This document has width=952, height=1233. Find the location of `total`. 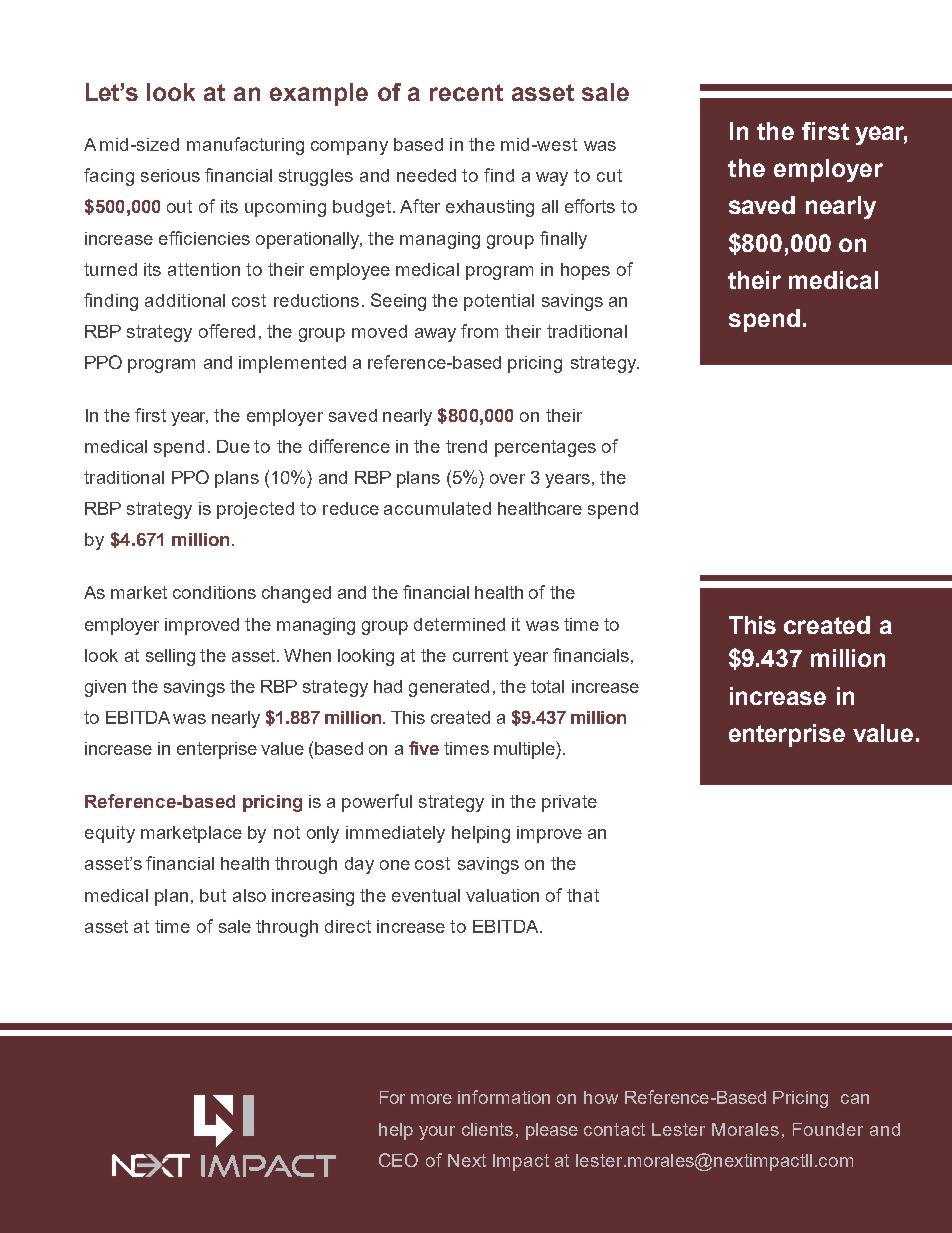

total is located at coordinates (547, 686).
